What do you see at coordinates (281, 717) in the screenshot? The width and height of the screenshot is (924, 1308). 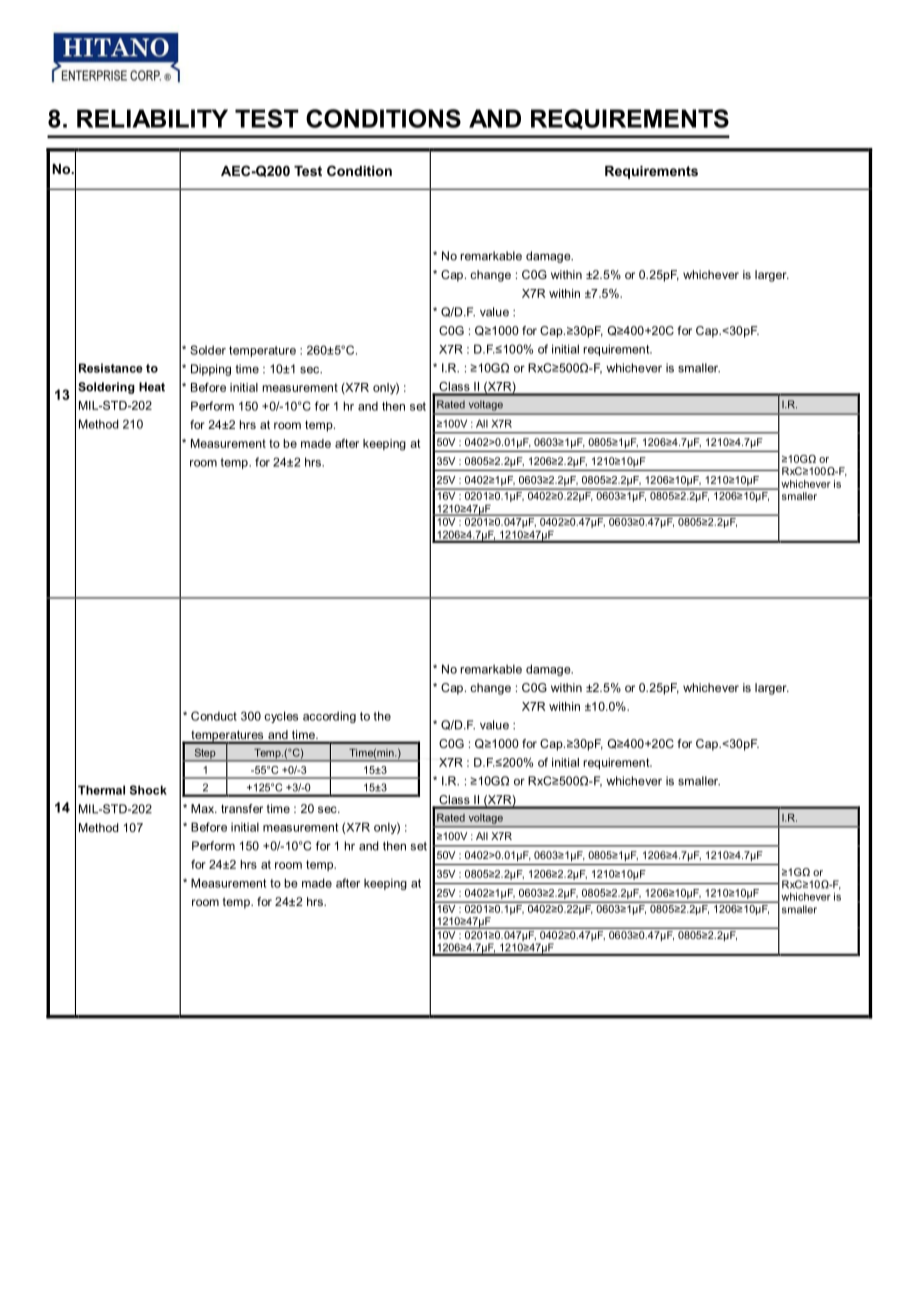 I see `cycles` at bounding box center [281, 717].
